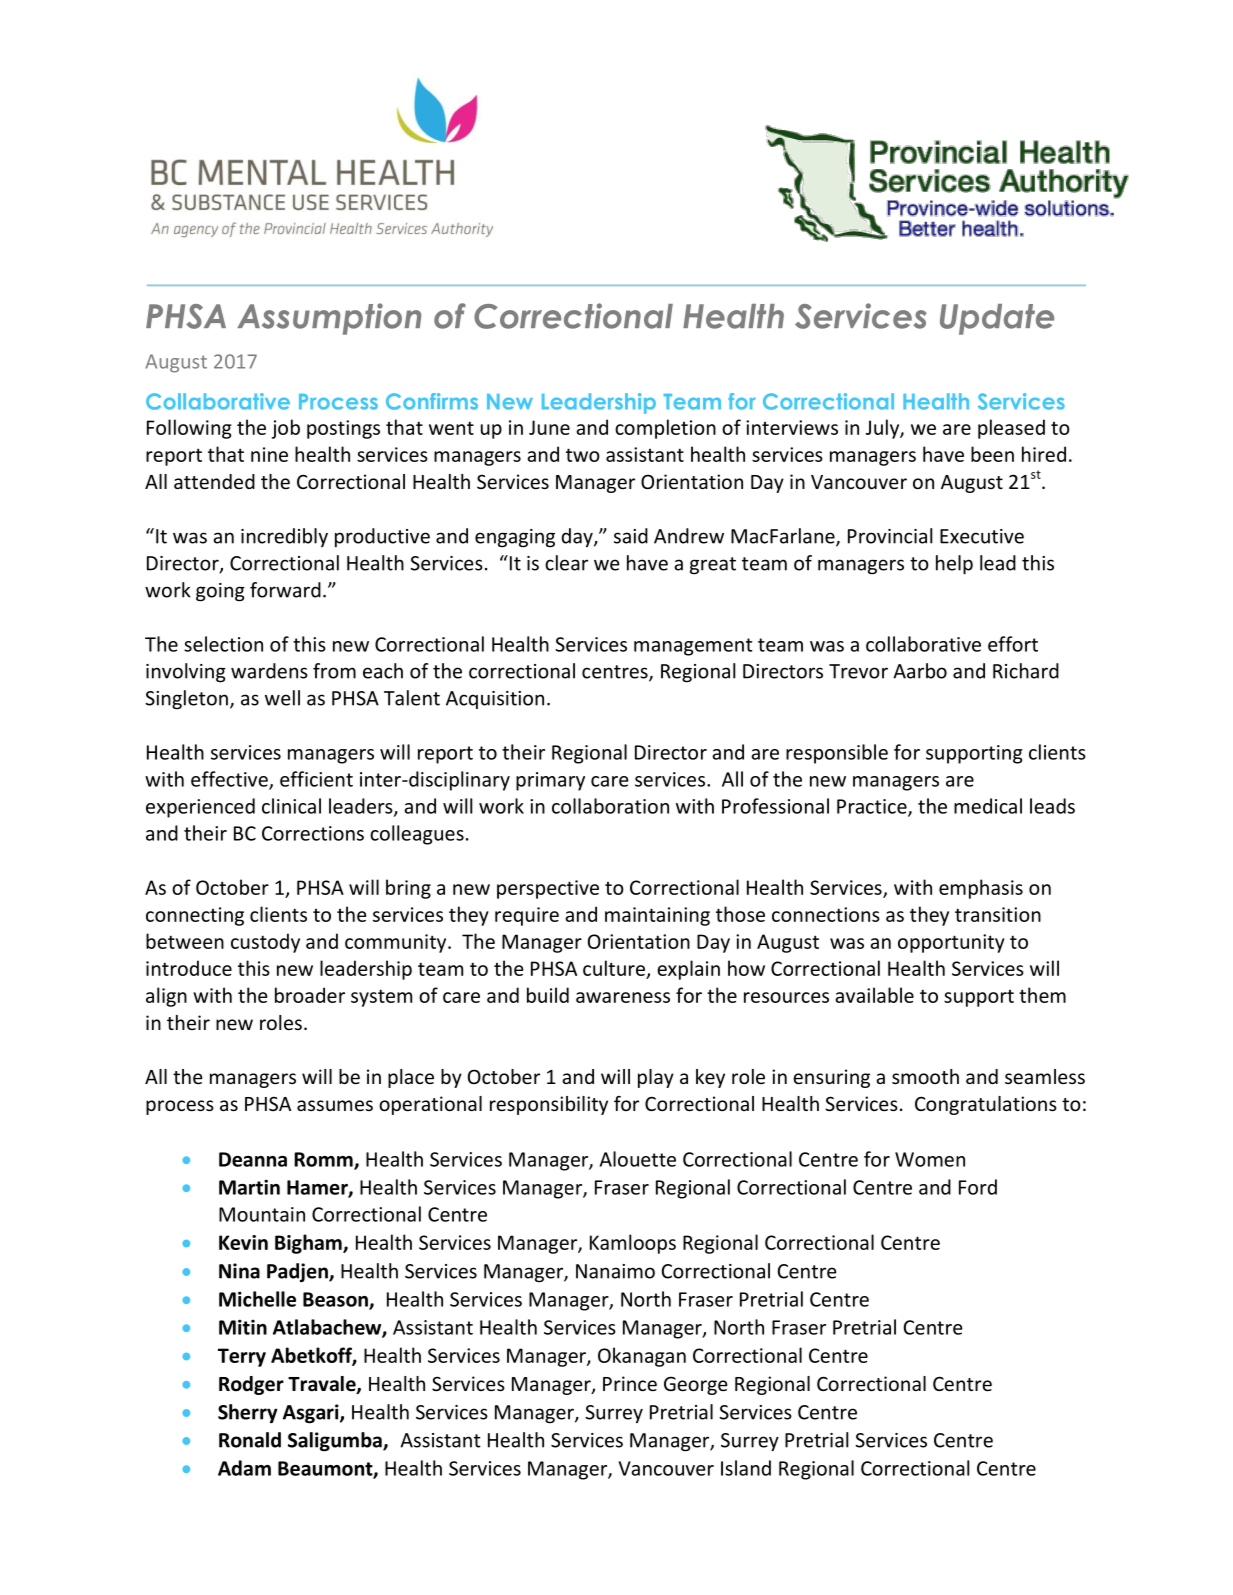 This screenshot has width=1233, height=1595. I want to click on Prince, so click(630, 1383).
